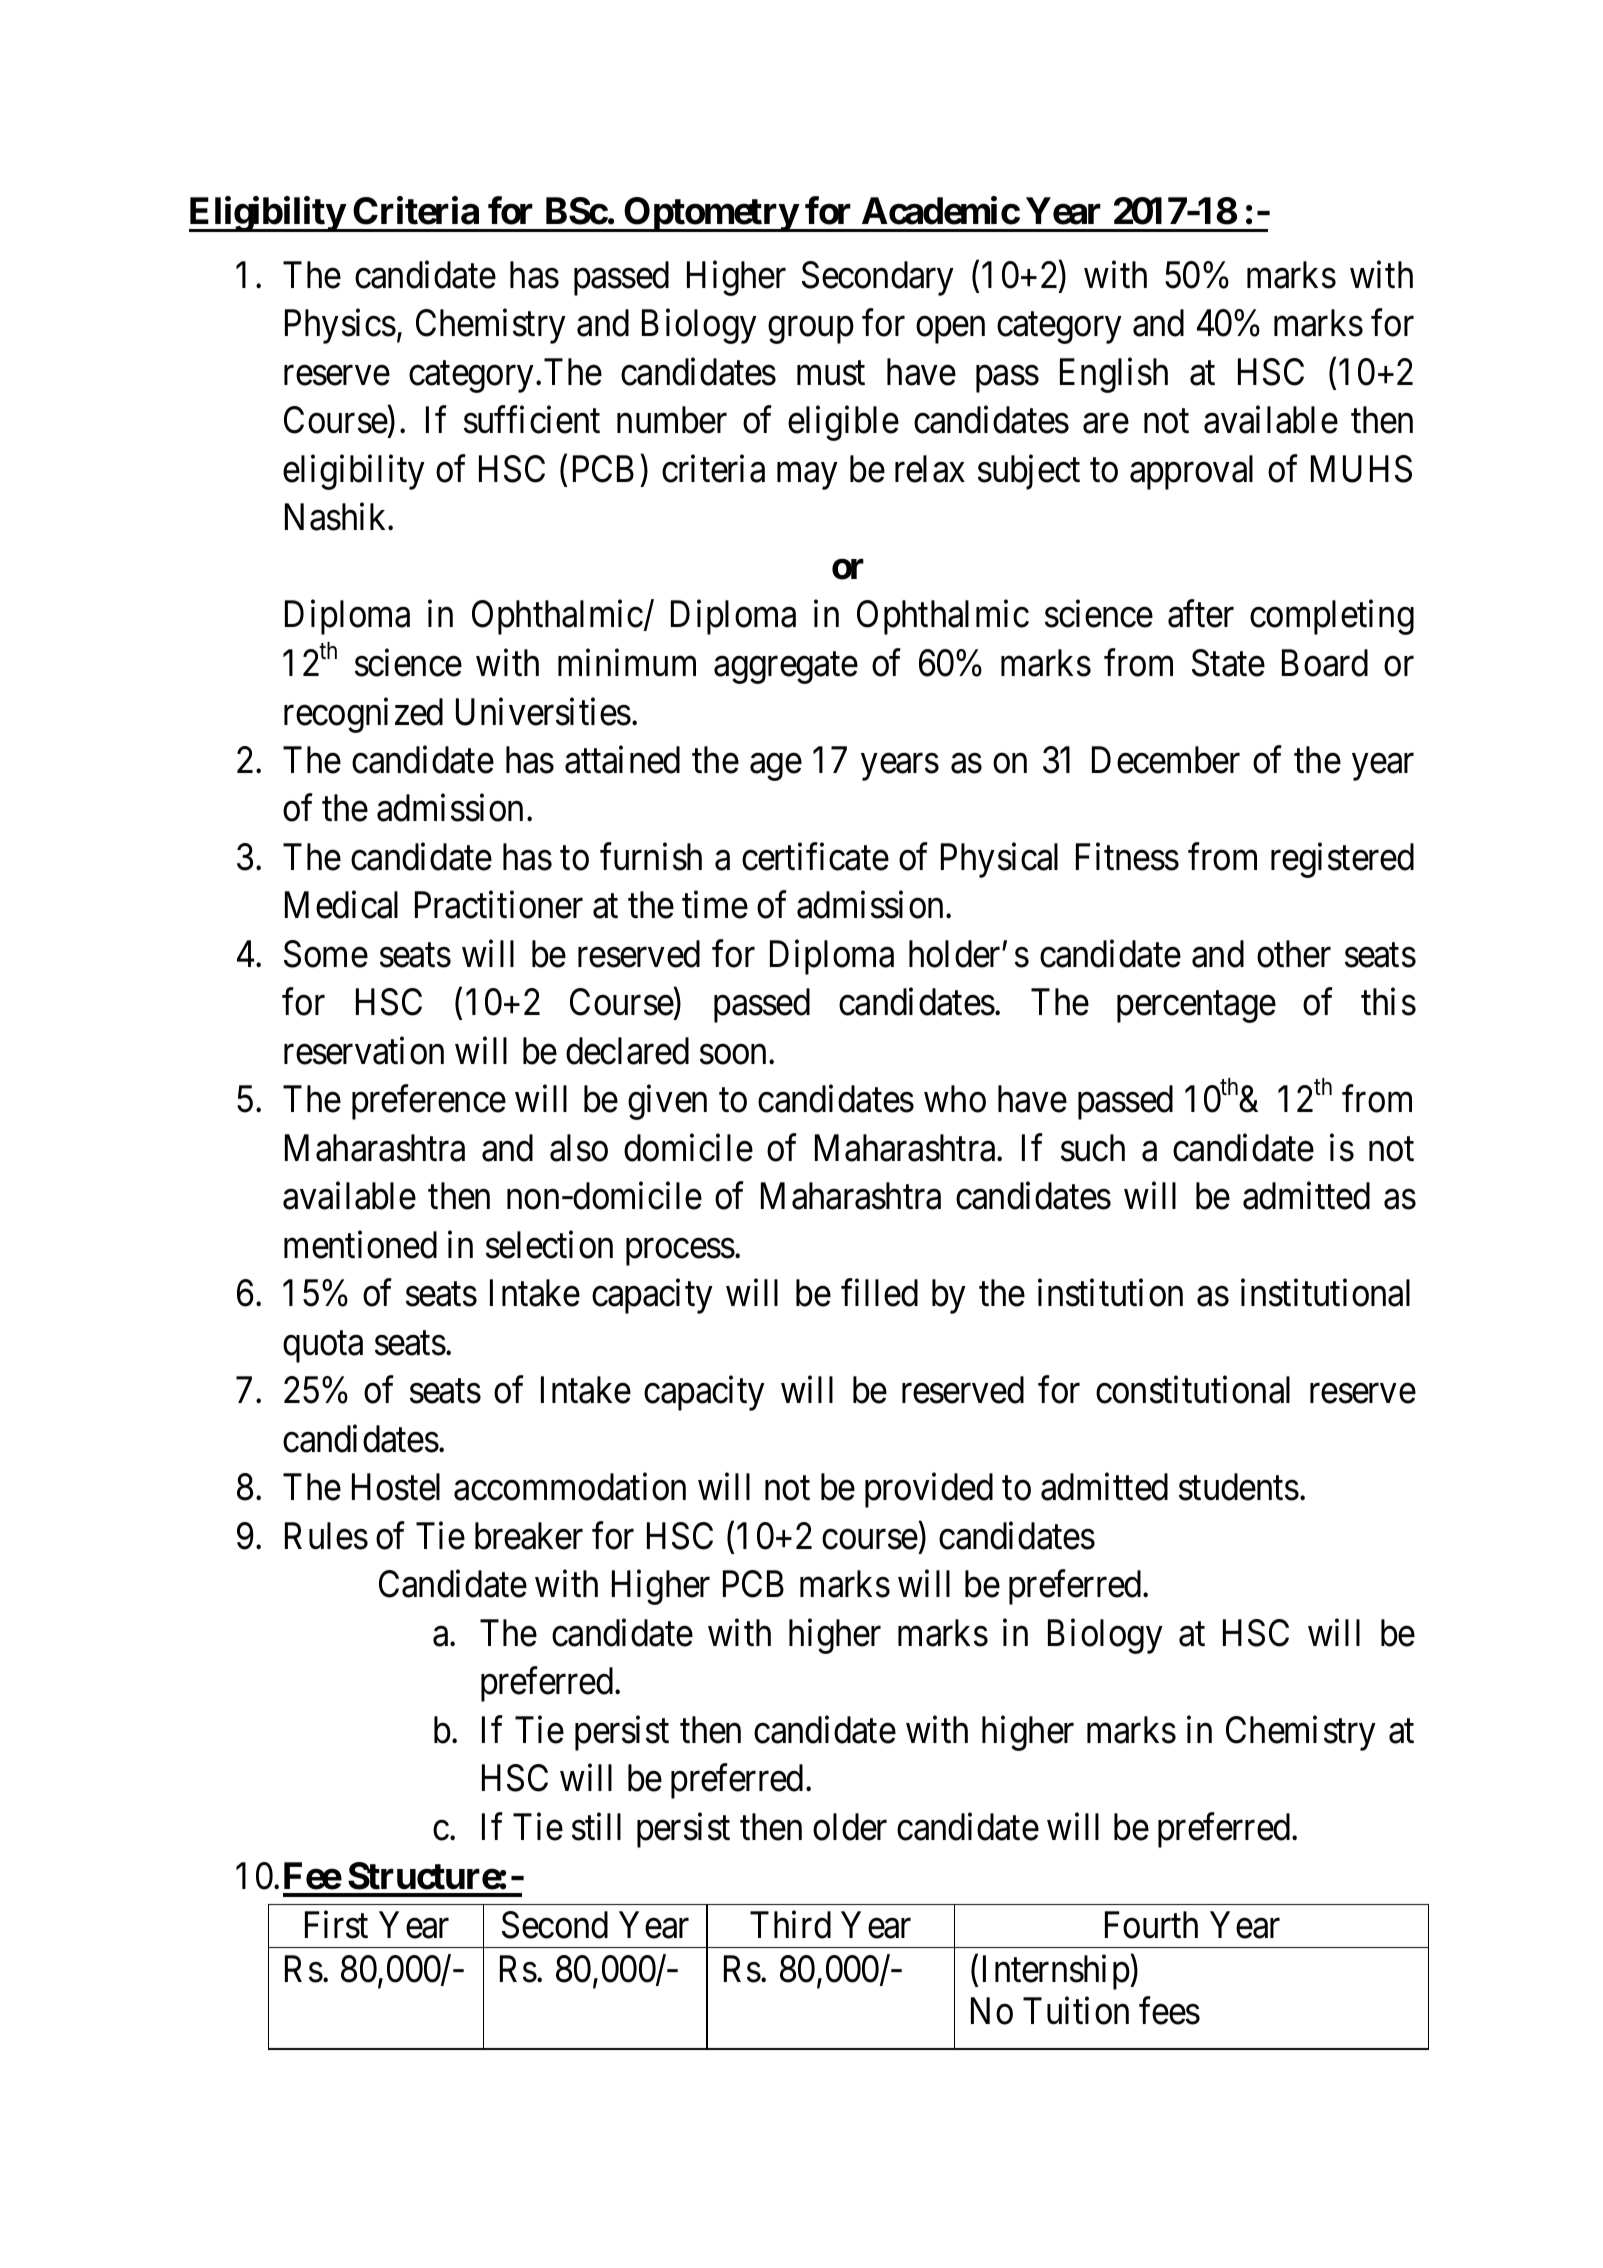 This page has height=2268, width=1603. Describe the element at coordinates (929, 1490) in the page. I see `provided` at that location.
